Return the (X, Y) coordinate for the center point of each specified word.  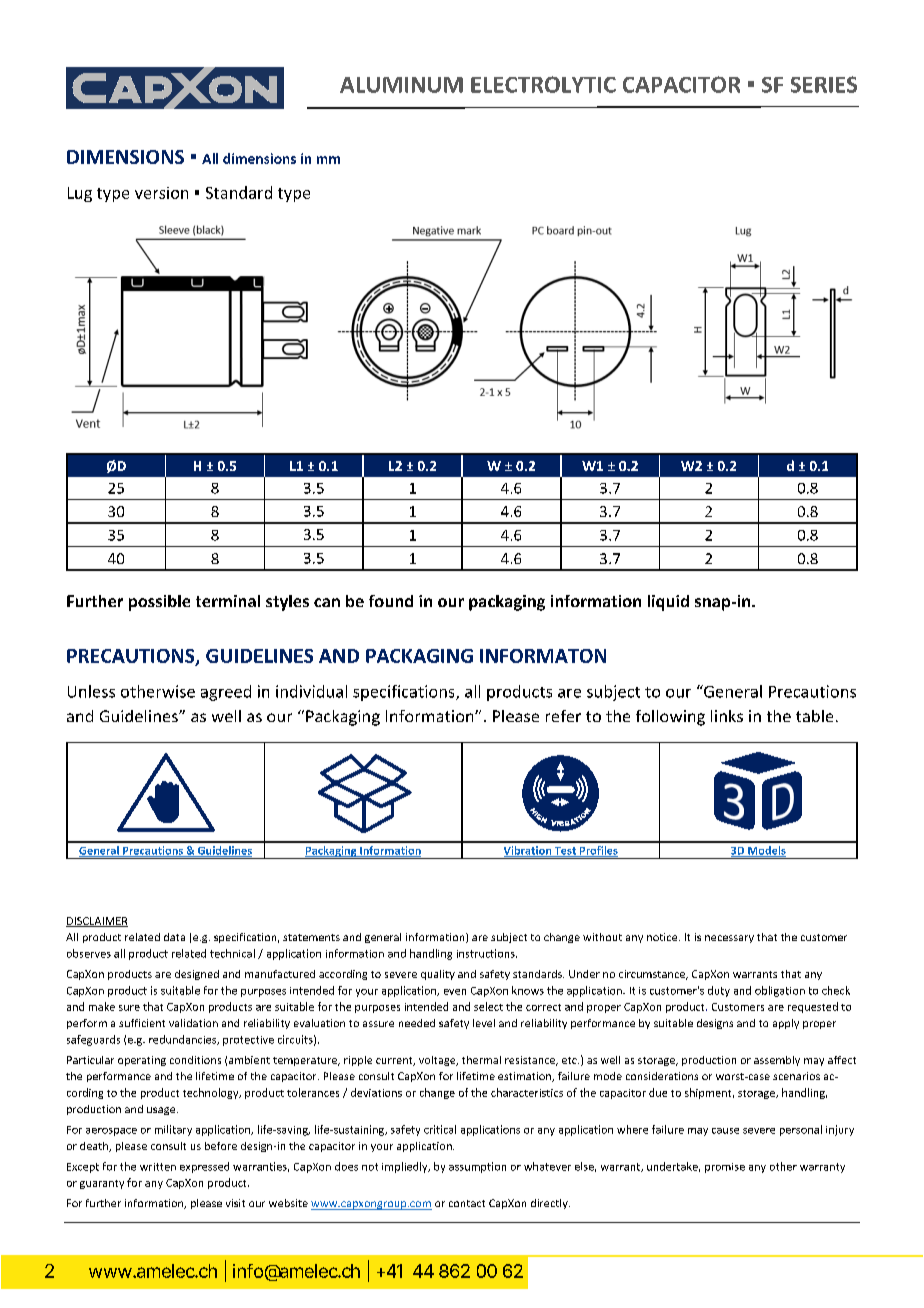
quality (438, 975)
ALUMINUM (401, 85)
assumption (477, 1167)
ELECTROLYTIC (543, 84)
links (727, 716)
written (158, 1167)
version (161, 193)
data (174, 937)
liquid (668, 603)
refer (563, 716)
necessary (729, 939)
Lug (80, 194)
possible (159, 603)
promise (725, 1168)
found (391, 601)
